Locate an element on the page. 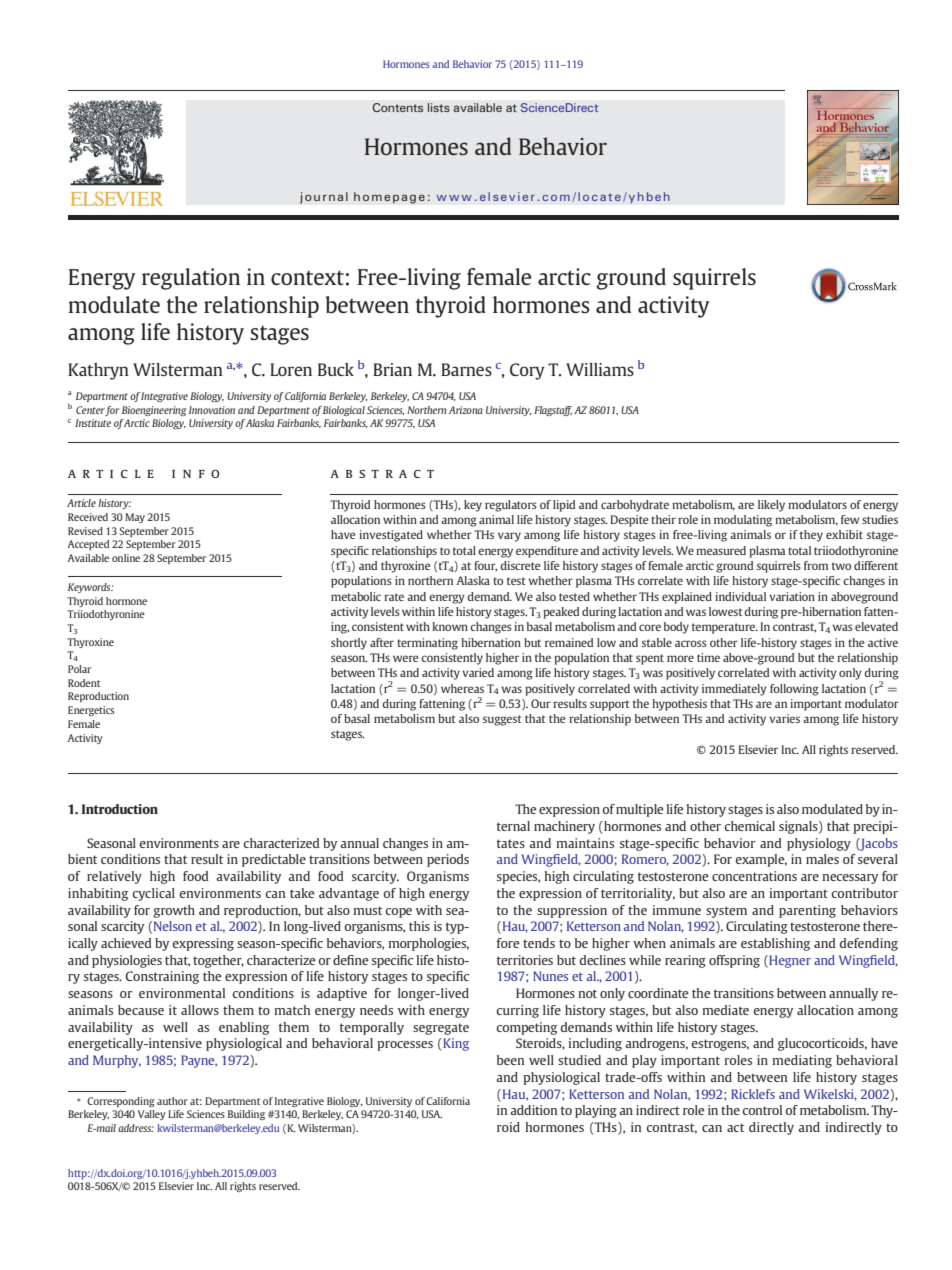 The width and height of the image is (952, 1270). May is located at coordinates (135, 518).
